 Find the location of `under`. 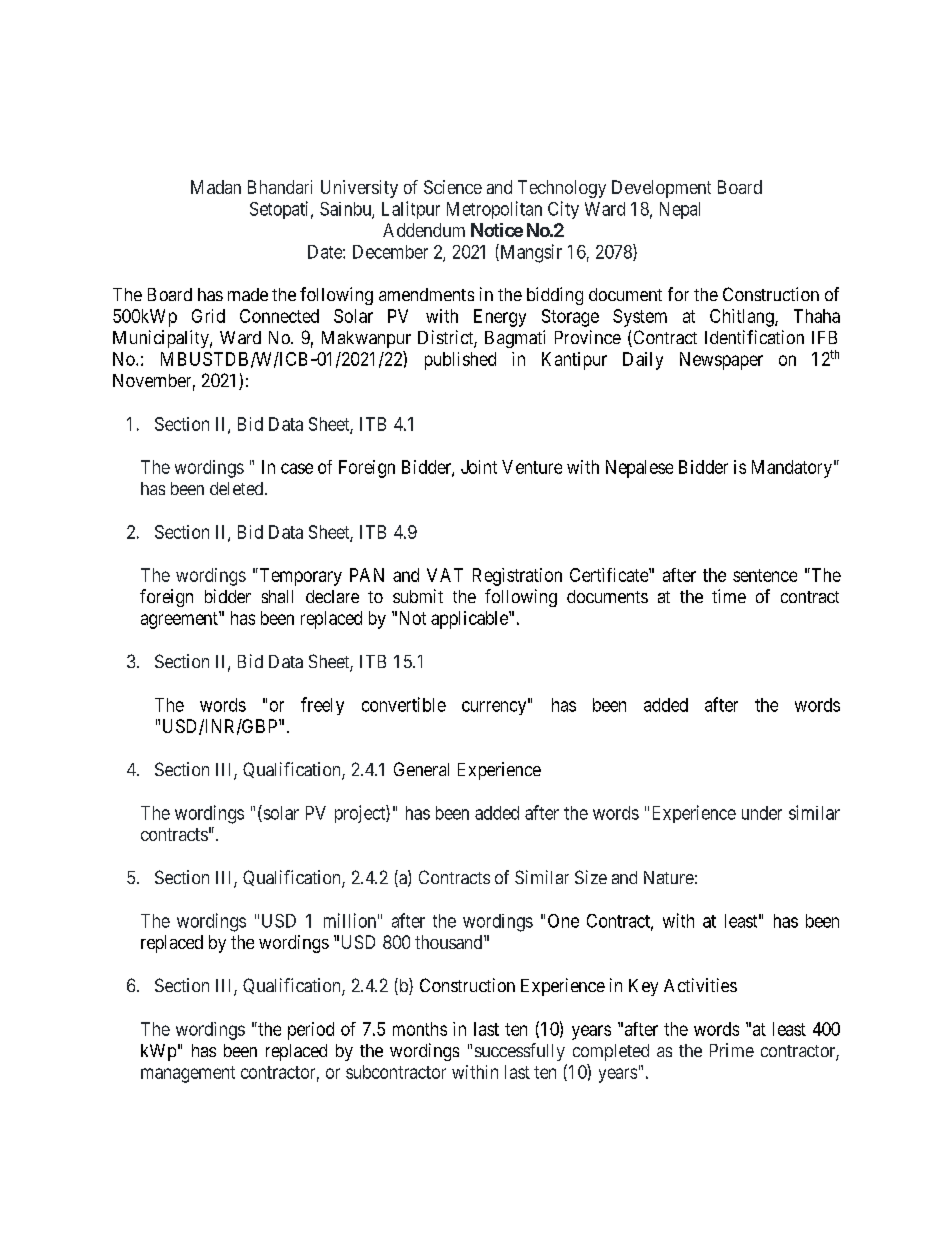

under is located at coordinates (762, 813).
